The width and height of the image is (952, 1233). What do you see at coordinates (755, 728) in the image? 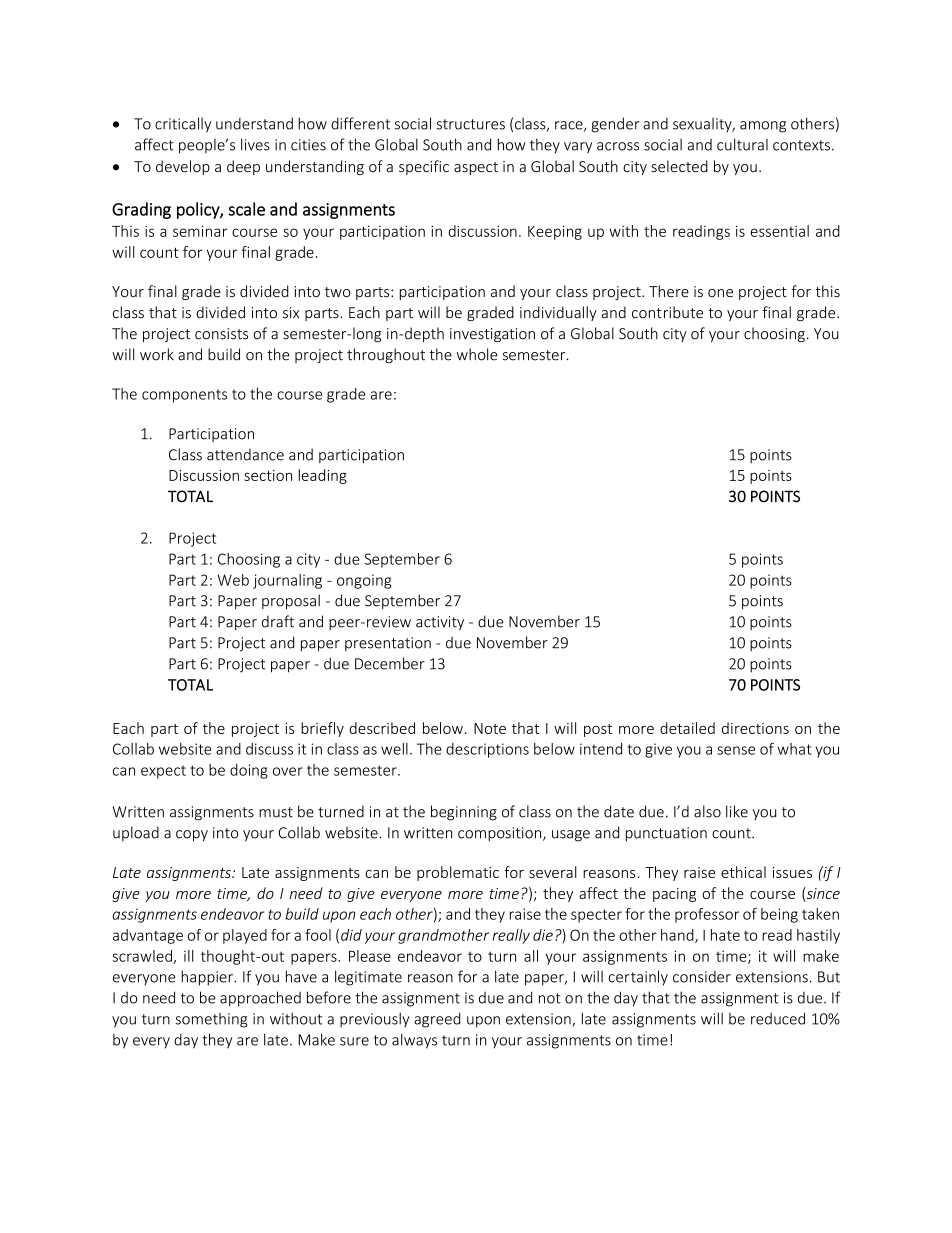
I see `directions` at bounding box center [755, 728].
